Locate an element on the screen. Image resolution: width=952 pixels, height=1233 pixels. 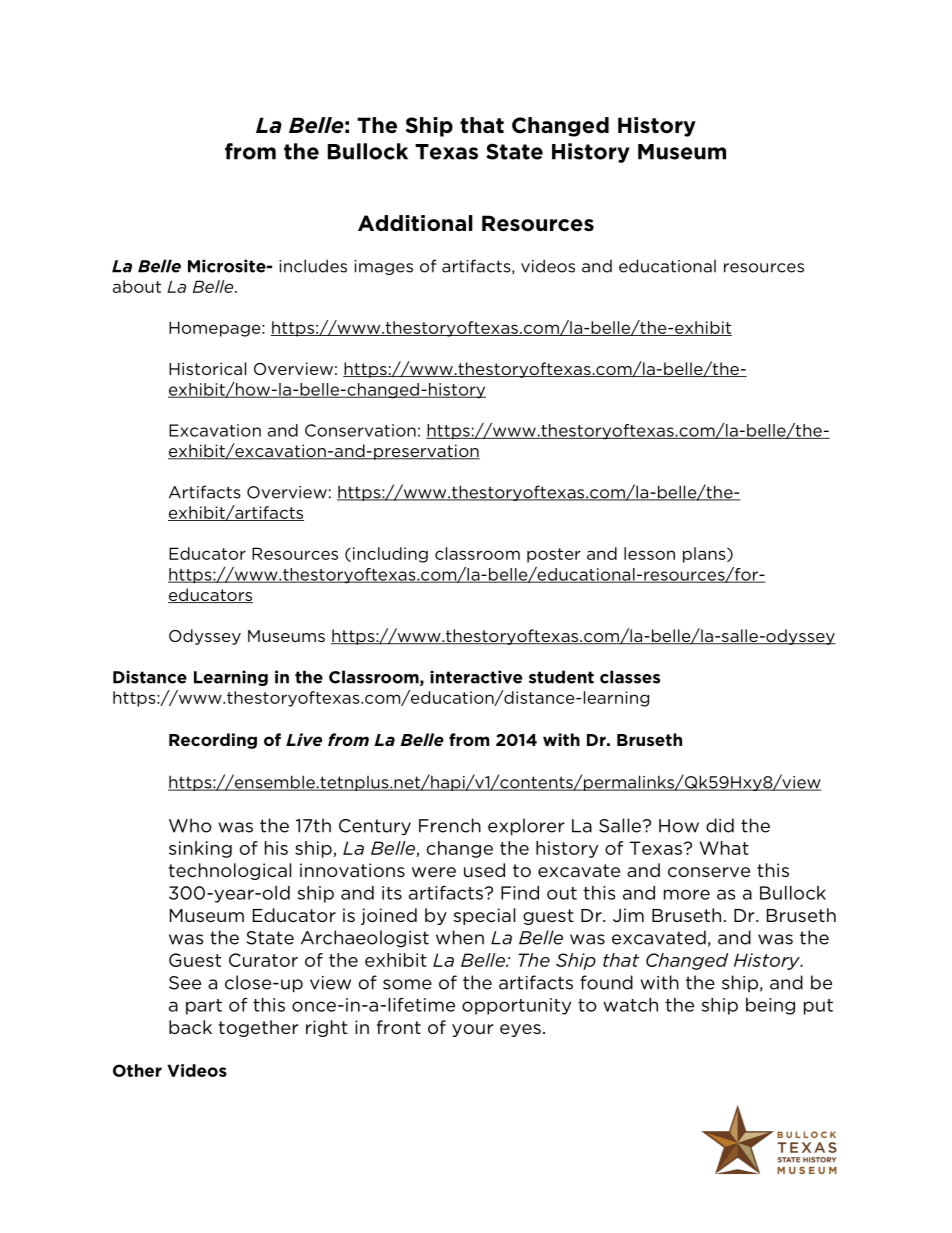
back is located at coordinates (190, 1027).
